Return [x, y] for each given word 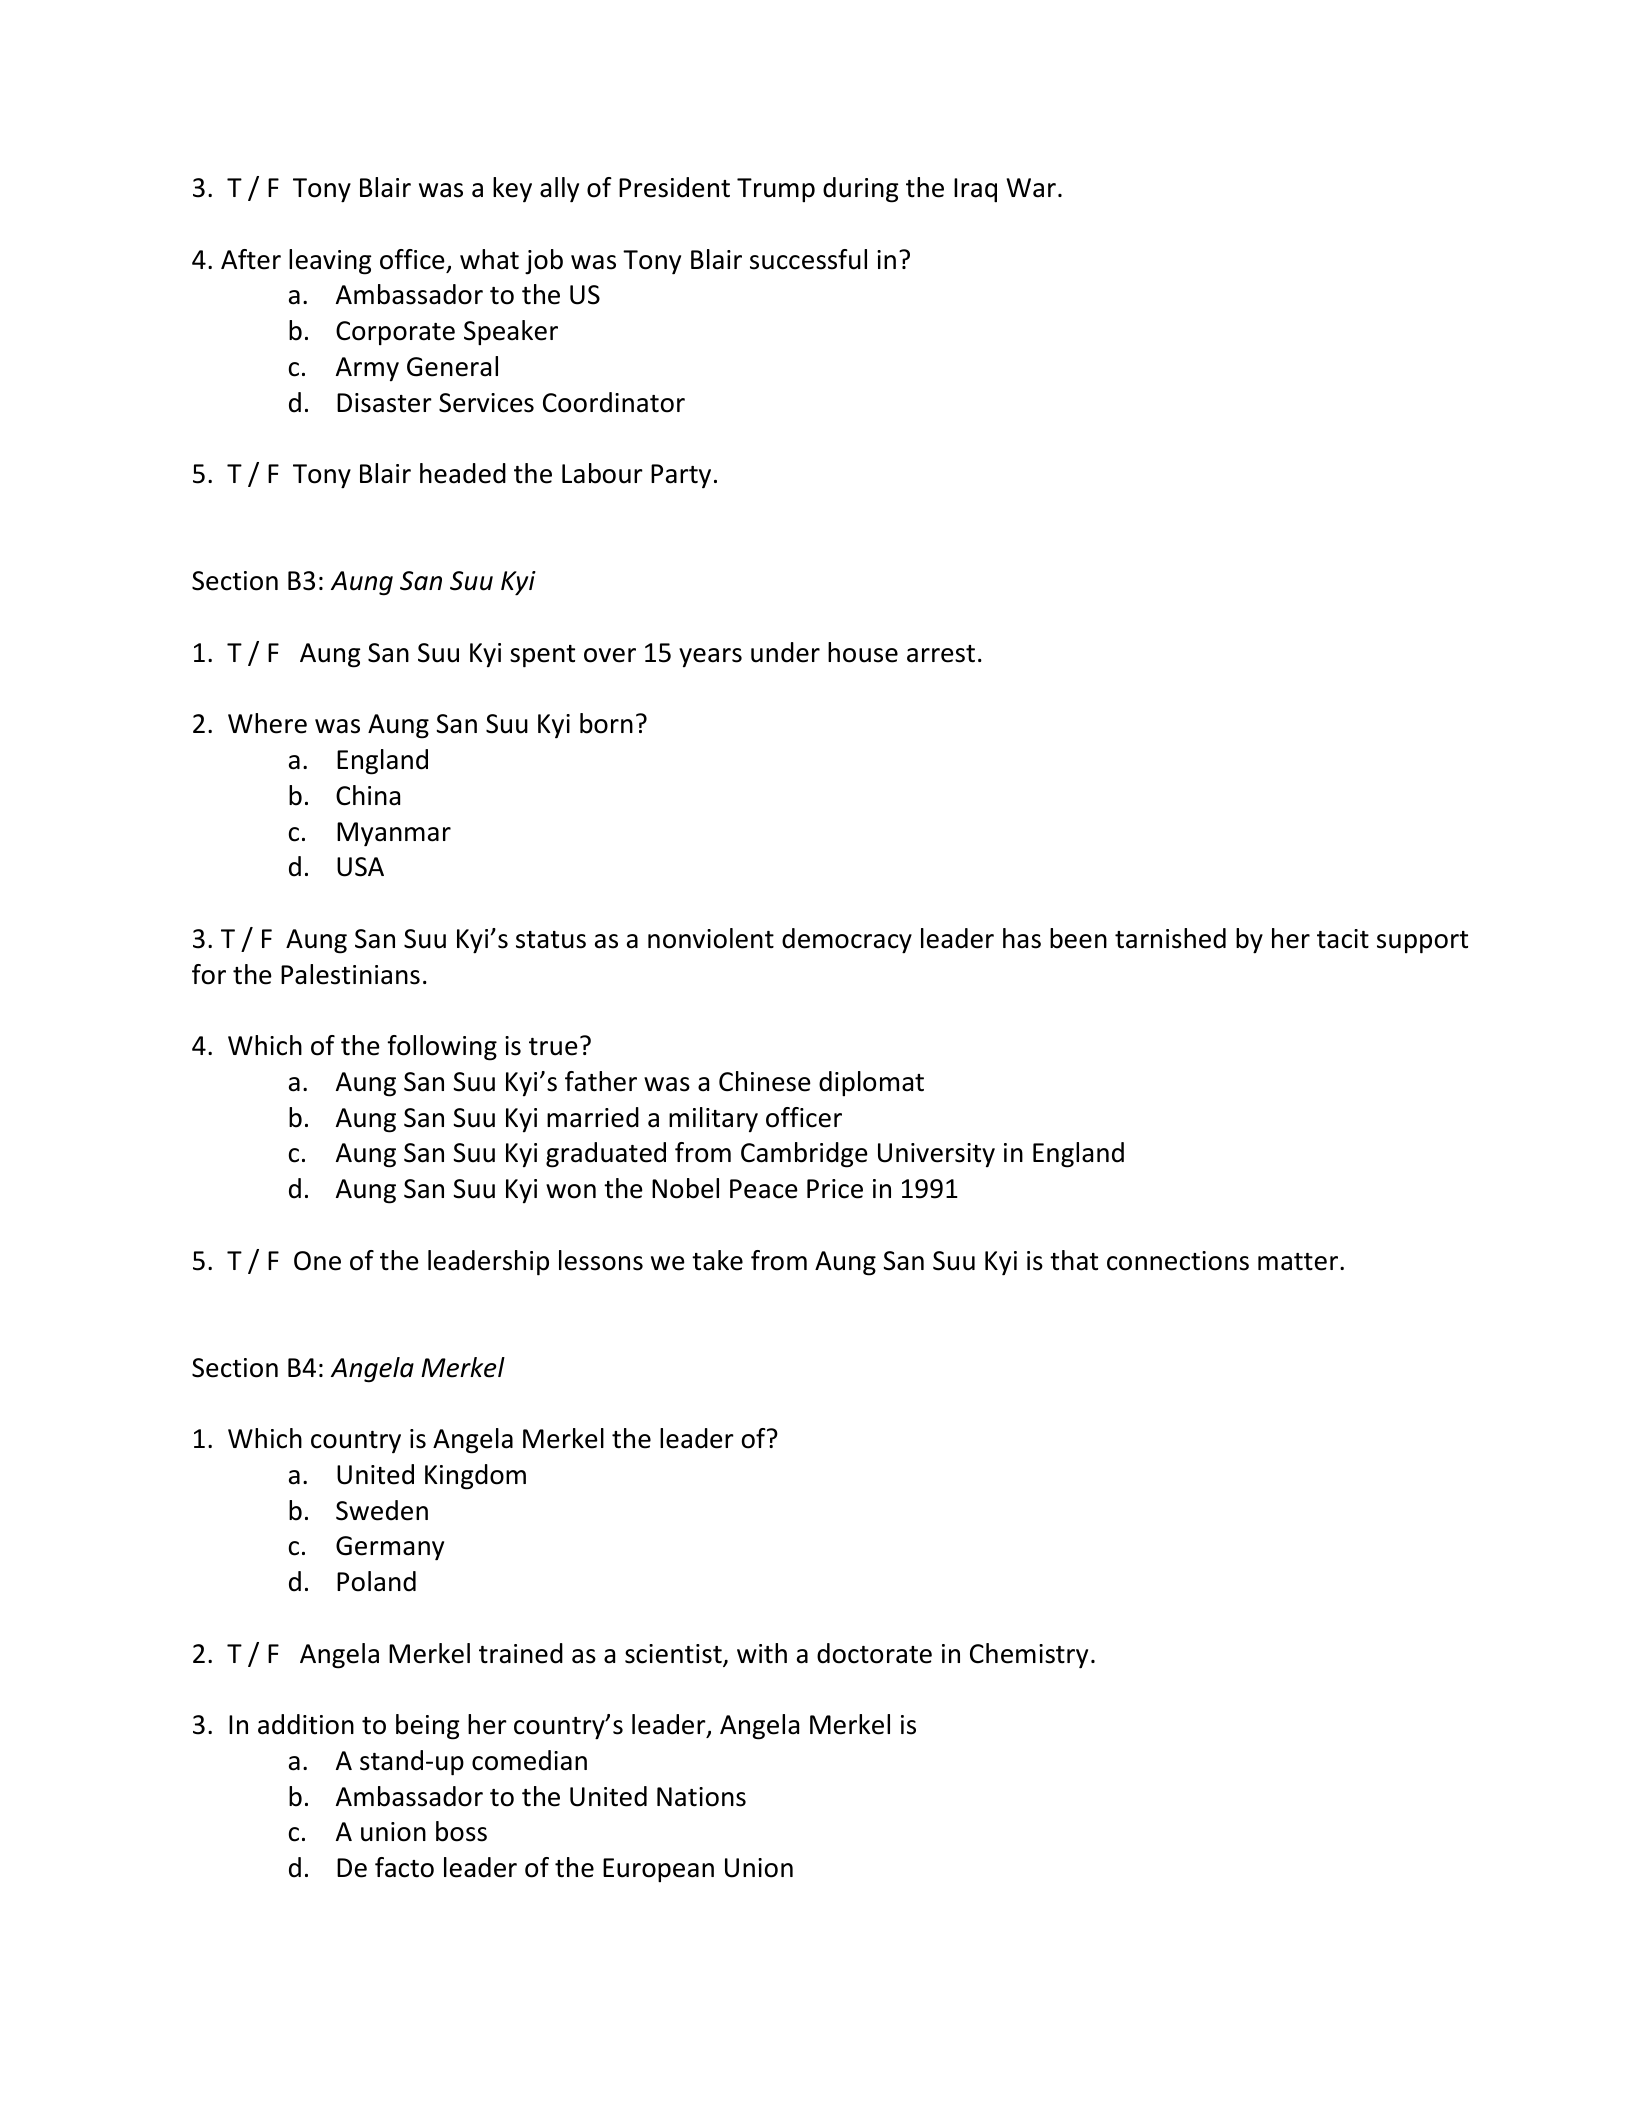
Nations [701, 1797]
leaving [330, 262]
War [1031, 188]
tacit [1343, 939]
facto [404, 1867]
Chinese [765, 1081]
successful [808, 259]
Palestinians [350, 974]
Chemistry [1029, 1656]
